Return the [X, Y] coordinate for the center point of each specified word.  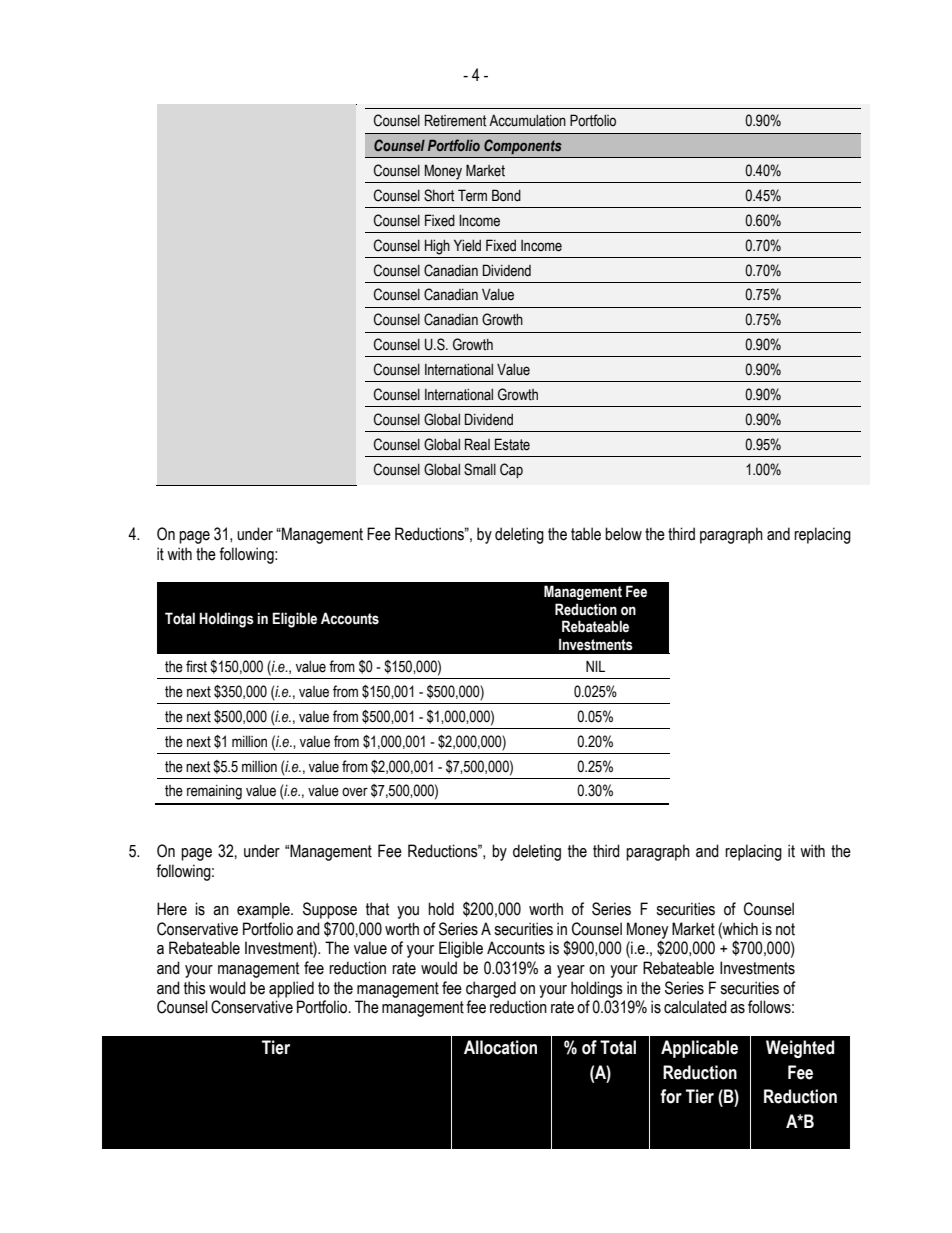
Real [477, 444]
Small [480, 469]
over [355, 792]
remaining [214, 792]
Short [439, 195]
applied [291, 989]
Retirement [455, 120]
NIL [595, 666]
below [623, 534]
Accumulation [527, 120]
